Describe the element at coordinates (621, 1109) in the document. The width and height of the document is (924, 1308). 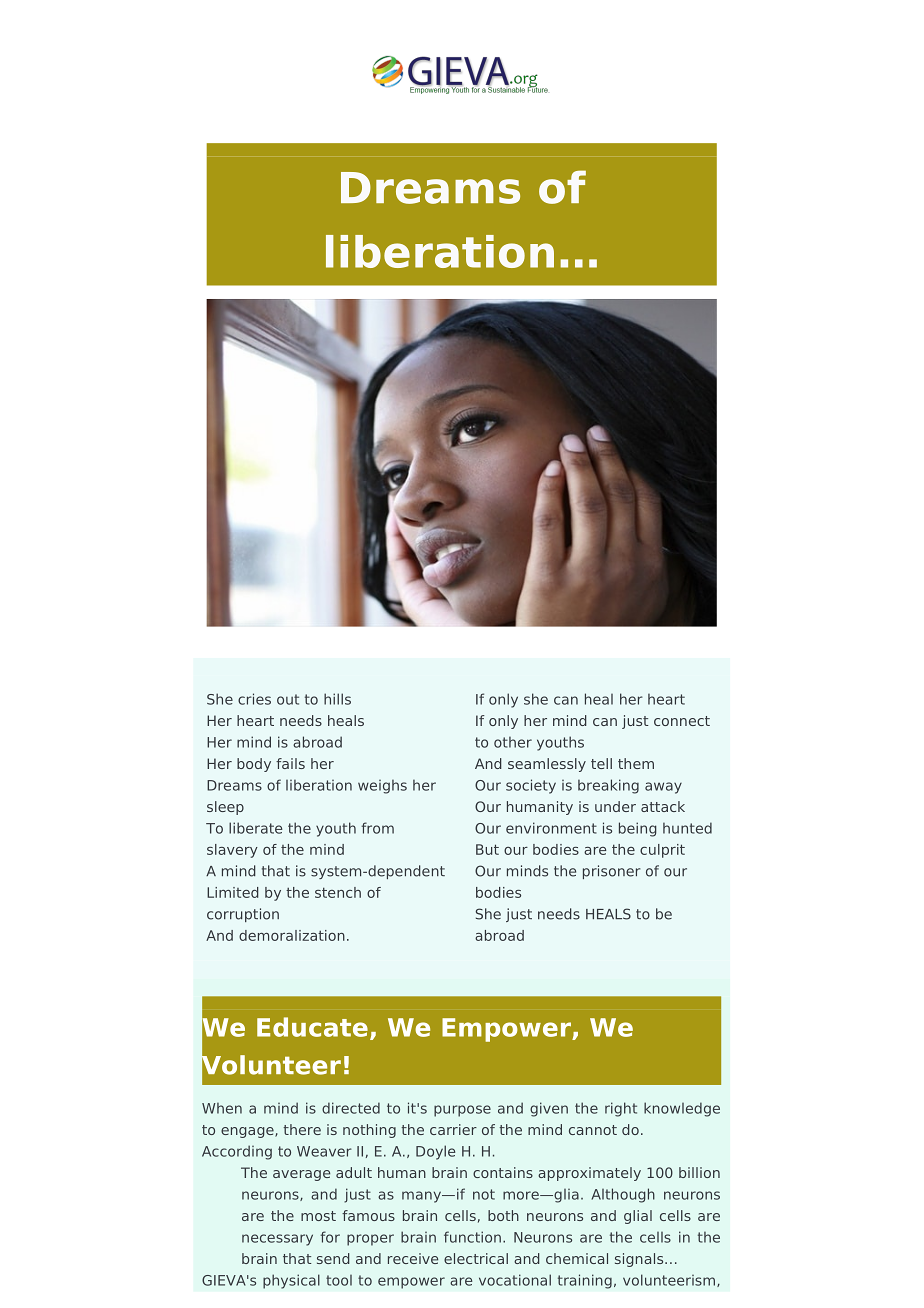
I see `right` at that location.
